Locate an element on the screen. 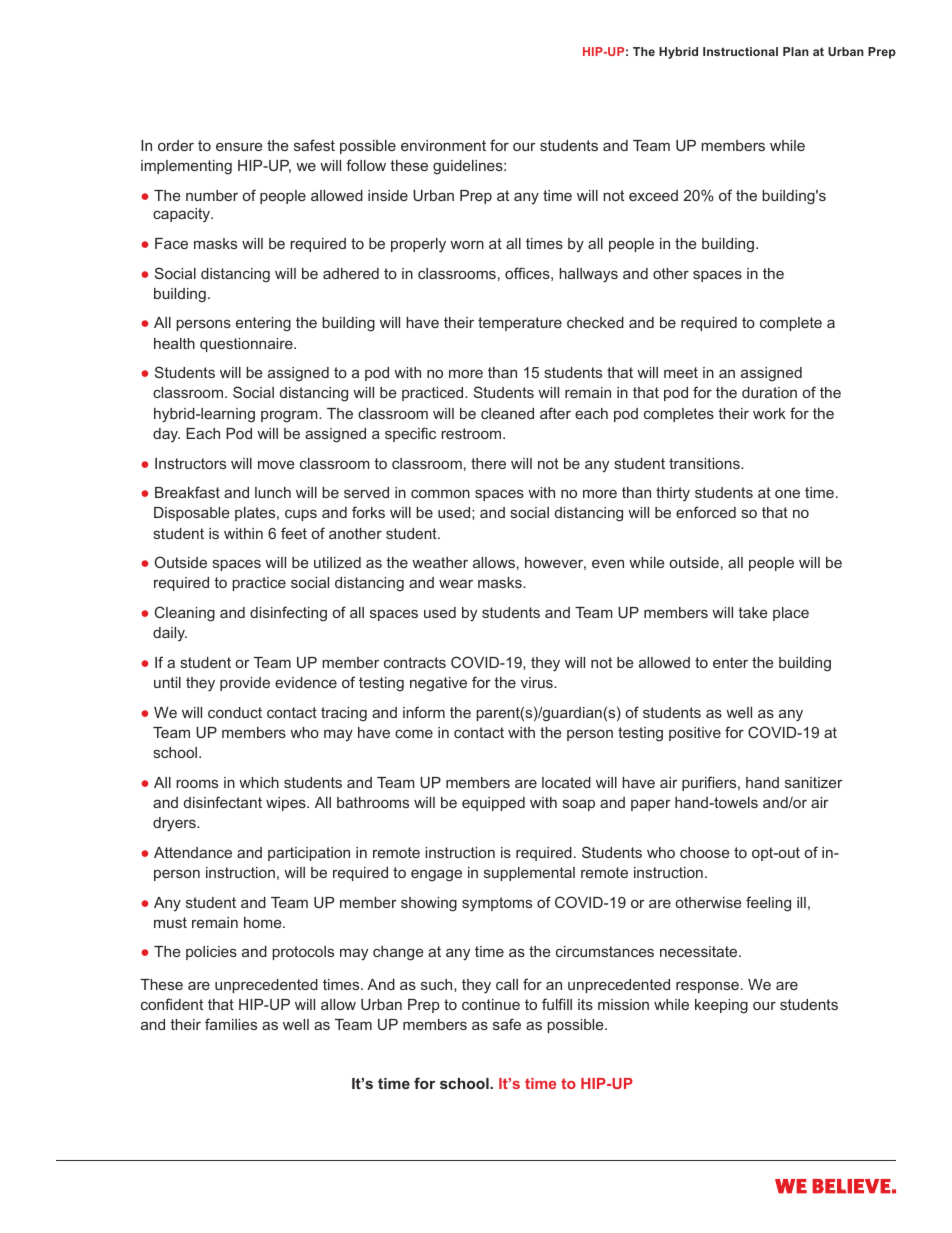 Image resolution: width=952 pixels, height=1233 pixels. environment is located at coordinates (443, 145).
